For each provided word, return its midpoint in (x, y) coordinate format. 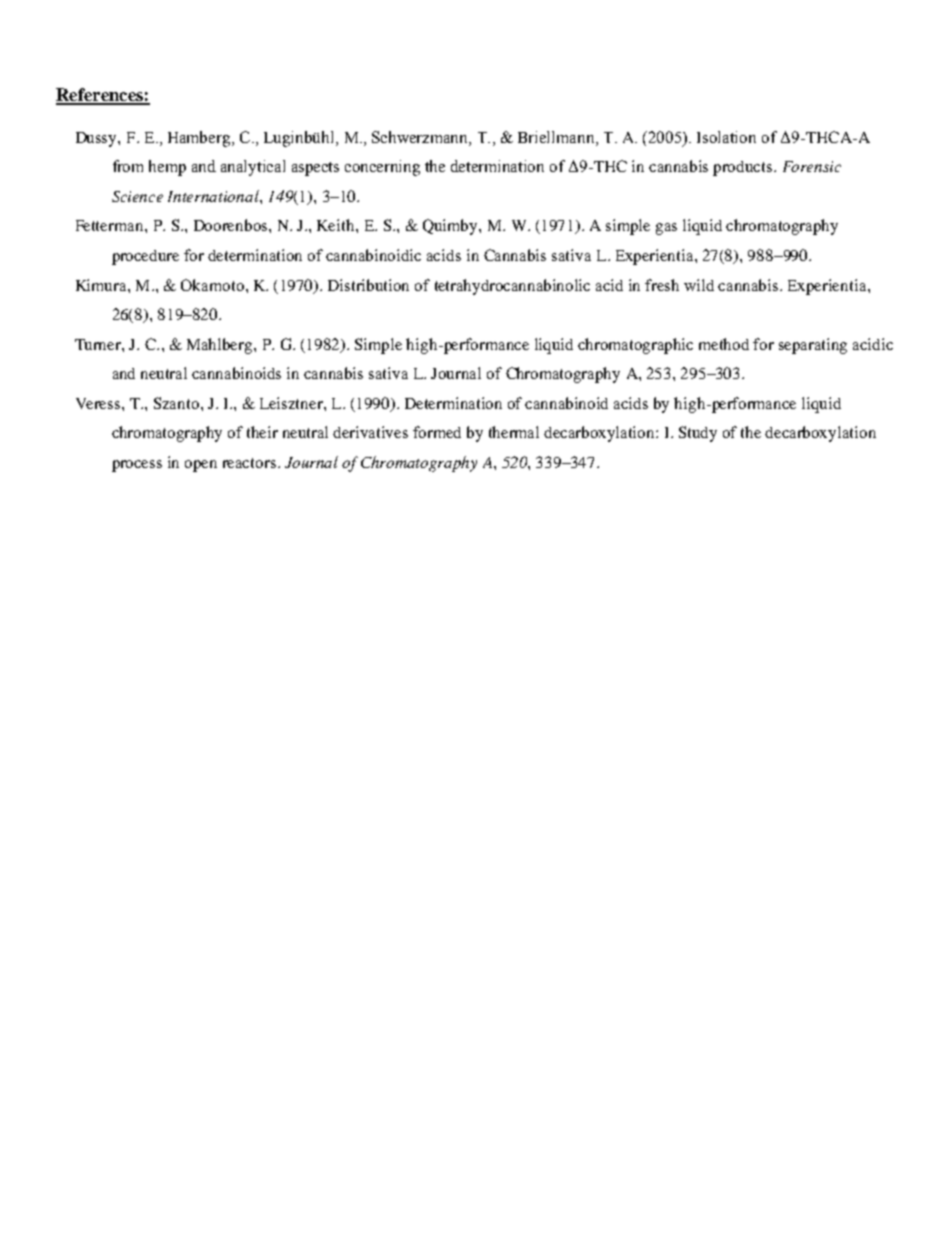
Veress (99, 403)
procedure (145, 257)
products (744, 168)
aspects (315, 169)
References (100, 96)
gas (666, 229)
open (201, 466)
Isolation (726, 137)
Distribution (368, 285)
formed (437, 432)
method (724, 344)
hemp (167, 168)
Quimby (451, 227)
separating (813, 346)
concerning (382, 168)
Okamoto (212, 285)
